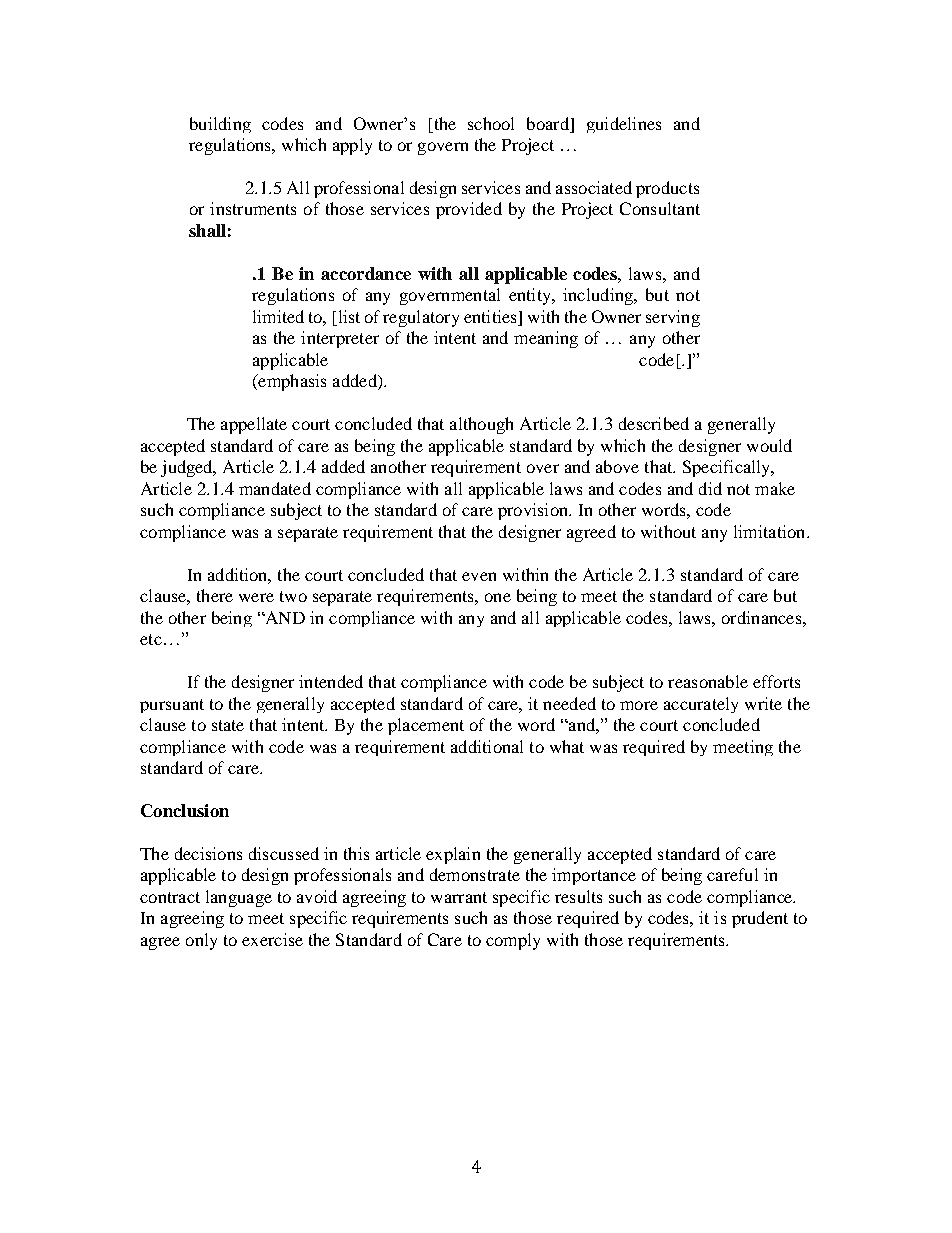  I want to click on one, so click(498, 597).
